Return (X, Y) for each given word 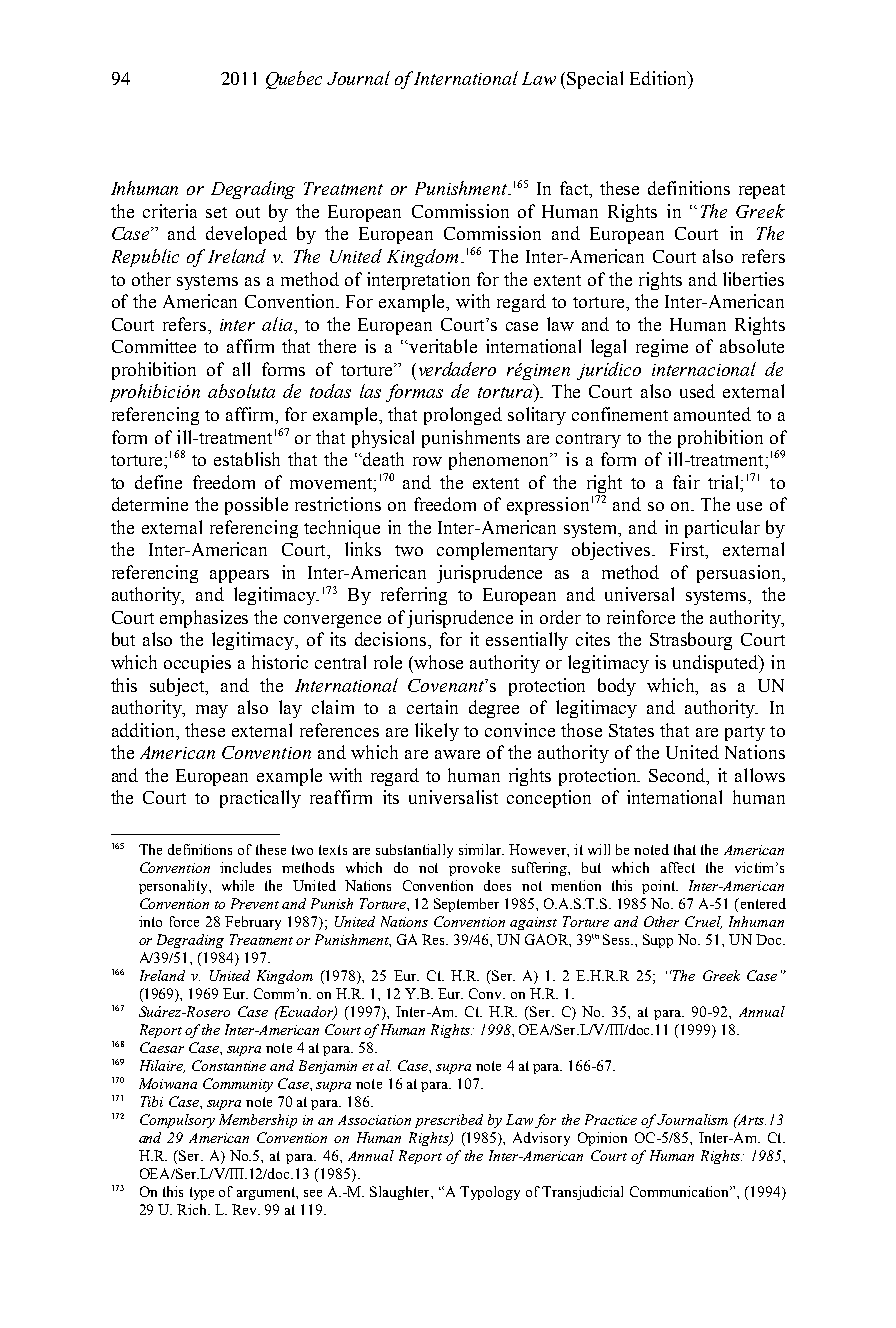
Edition (660, 78)
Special (595, 80)
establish (247, 459)
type (202, 1193)
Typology (490, 1193)
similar (481, 849)
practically (260, 799)
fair (686, 482)
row (427, 461)
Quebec (294, 80)
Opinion (602, 1139)
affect (678, 867)
